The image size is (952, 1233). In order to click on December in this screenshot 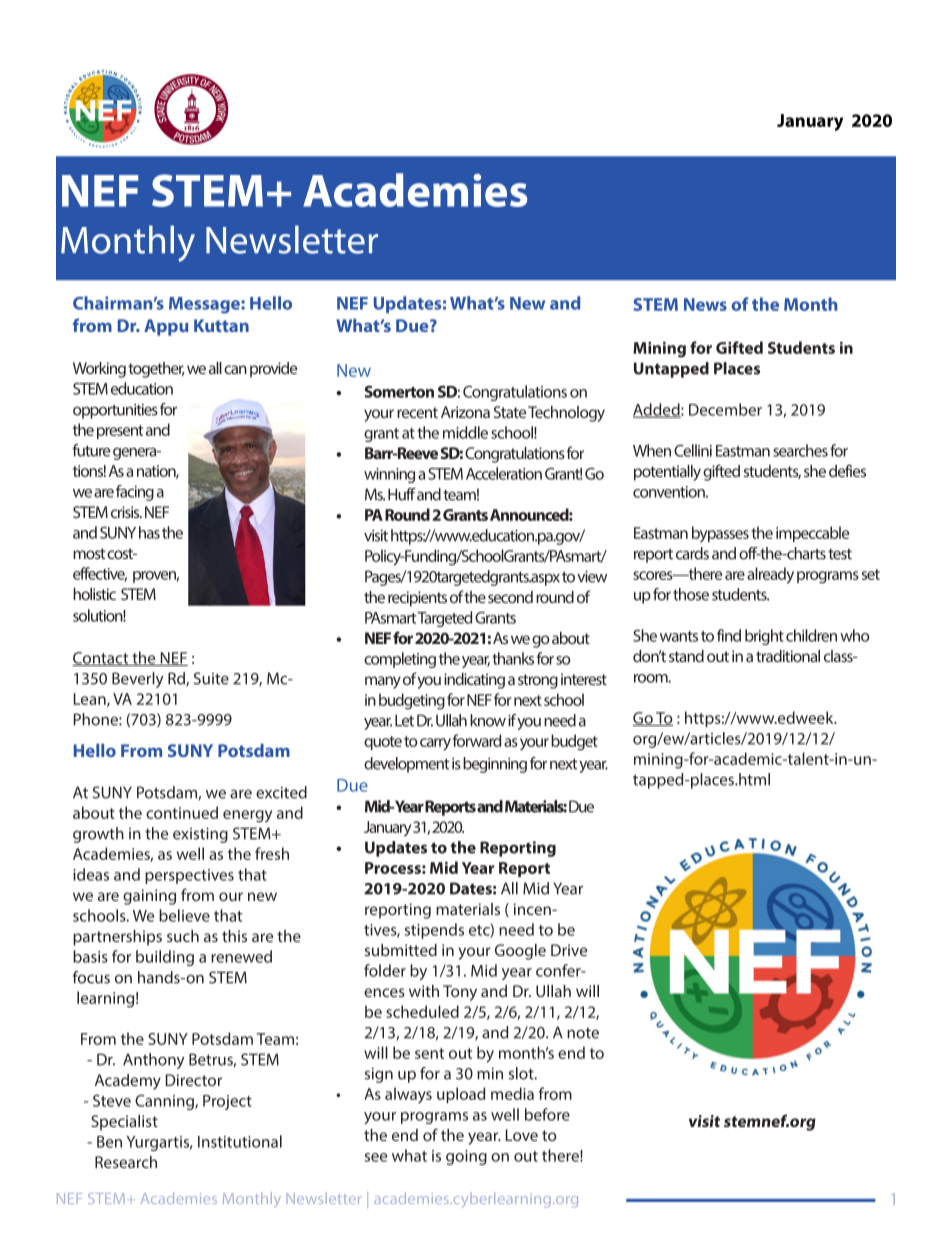, I will do `click(725, 409)`.
